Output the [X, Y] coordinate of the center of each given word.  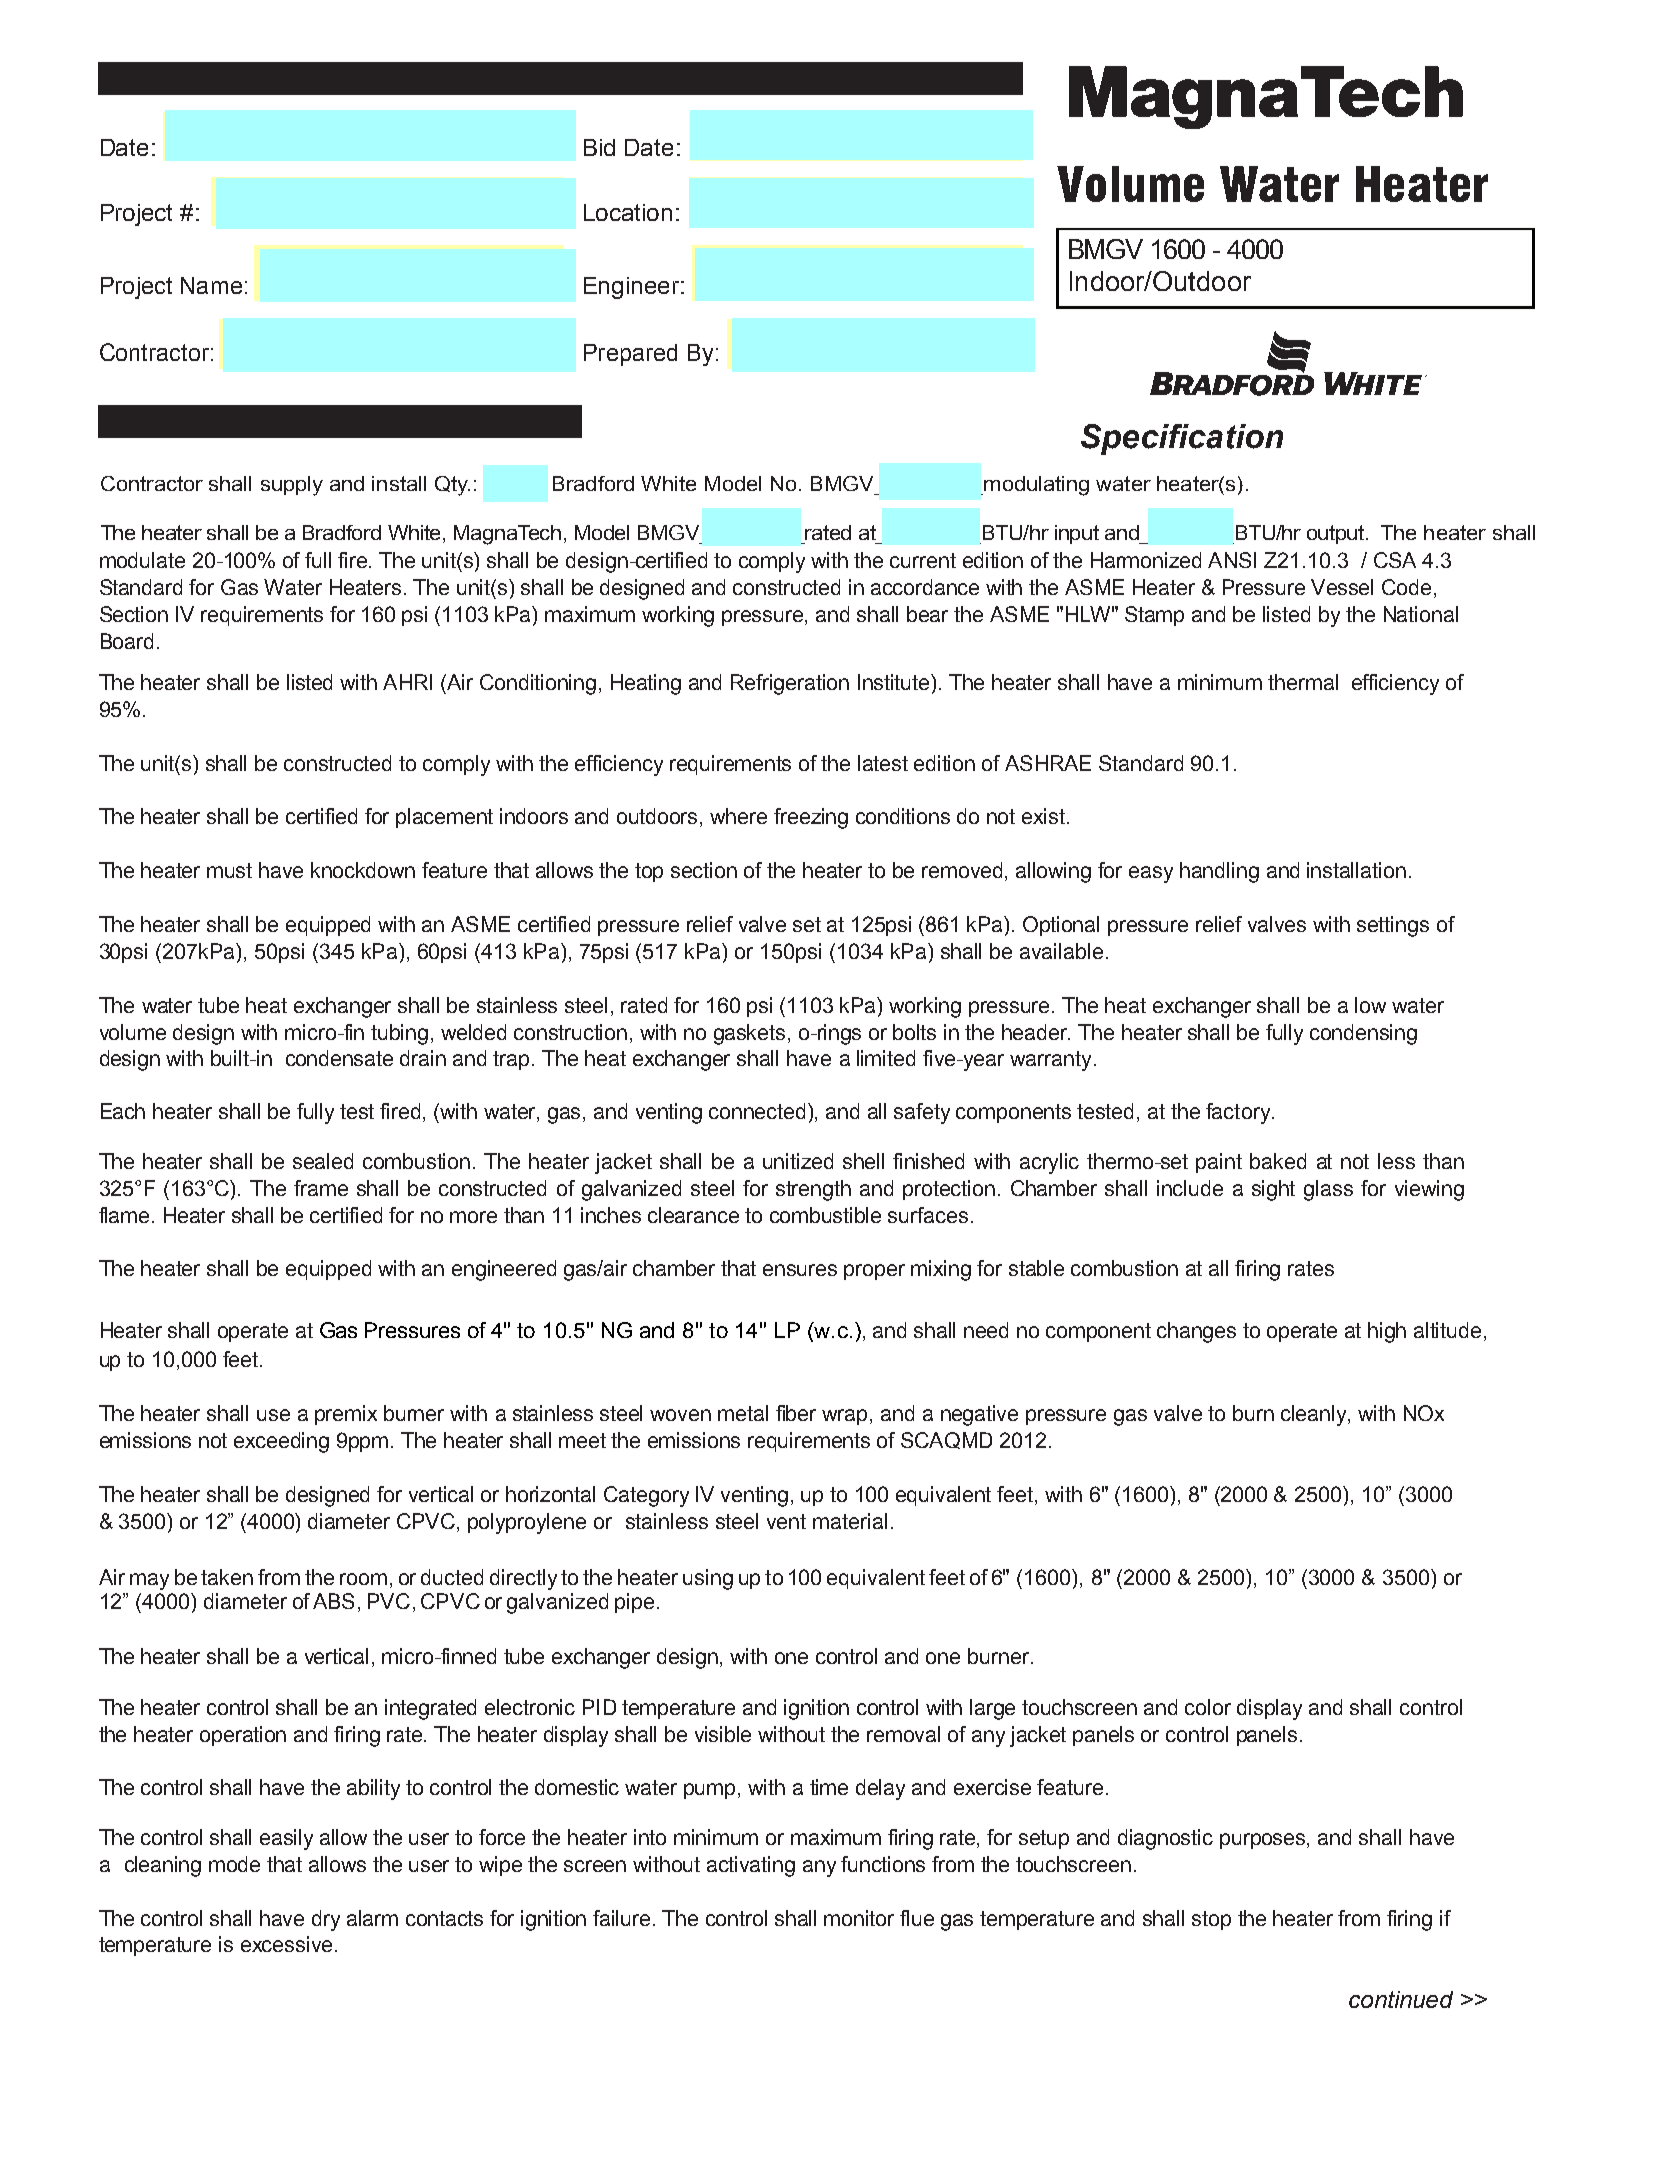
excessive [286, 1944]
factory [1239, 1113]
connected [759, 1111]
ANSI [1232, 560]
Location [628, 212]
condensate [339, 1058]
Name [211, 285]
